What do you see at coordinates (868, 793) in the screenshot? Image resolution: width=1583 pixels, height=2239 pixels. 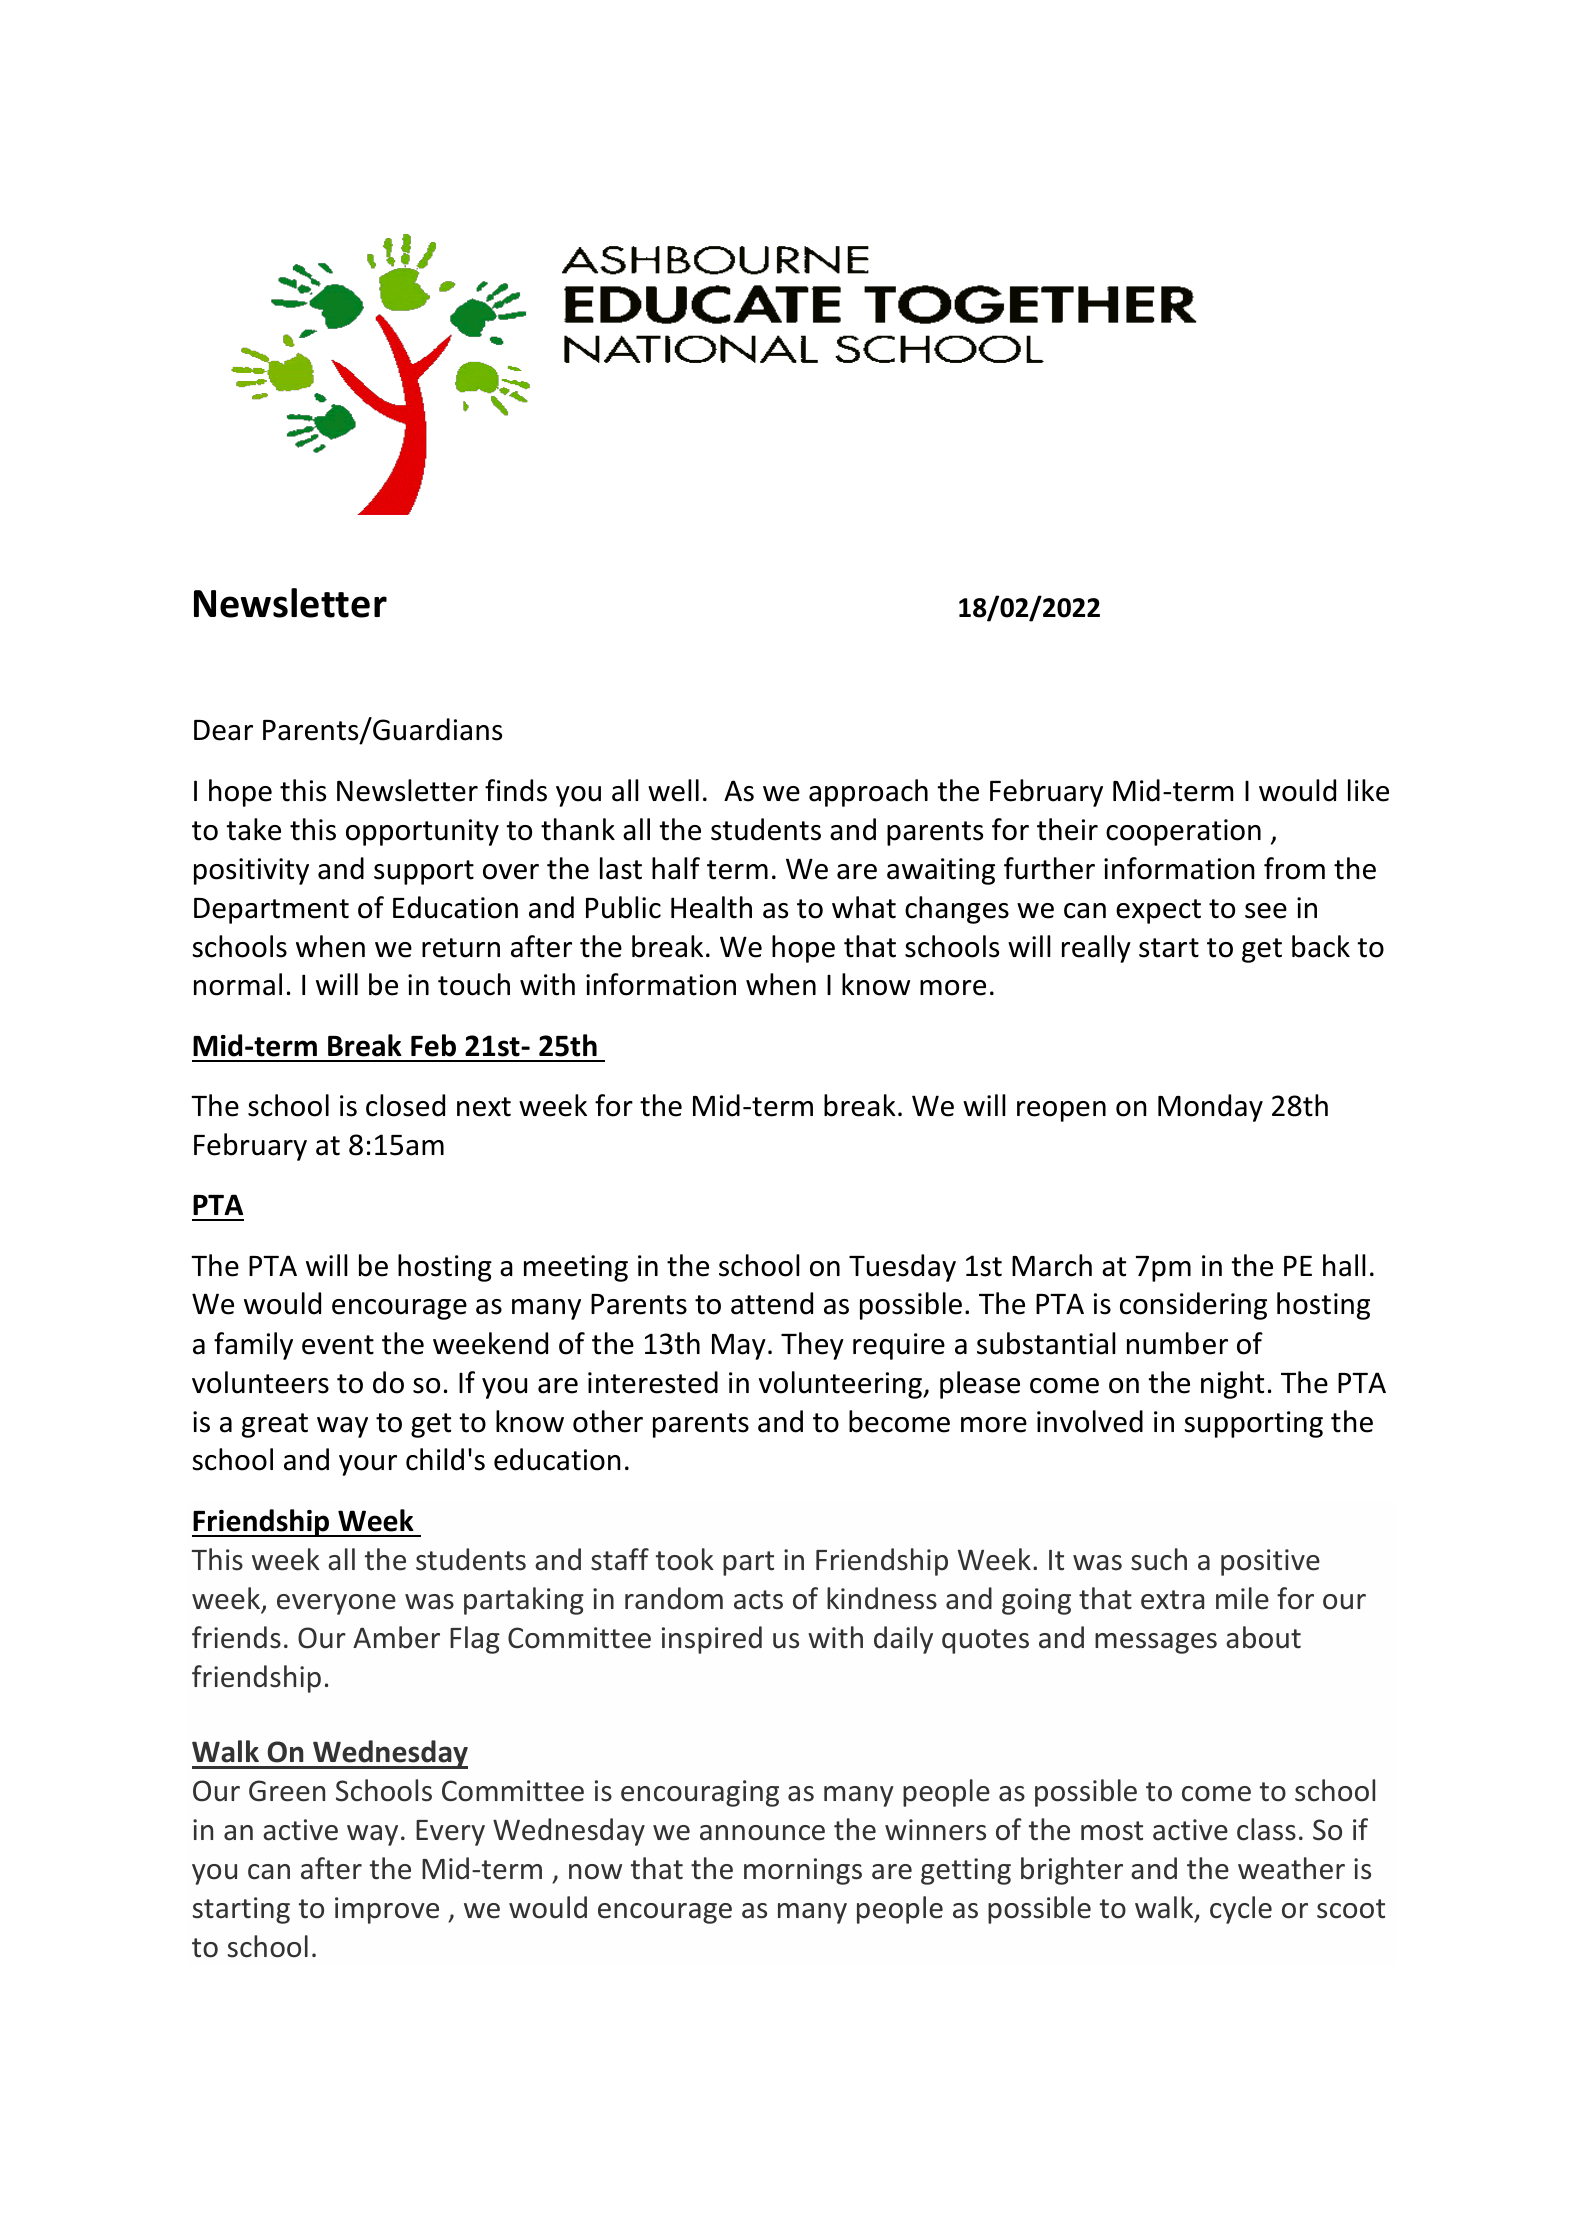 I see `approach` at bounding box center [868, 793].
